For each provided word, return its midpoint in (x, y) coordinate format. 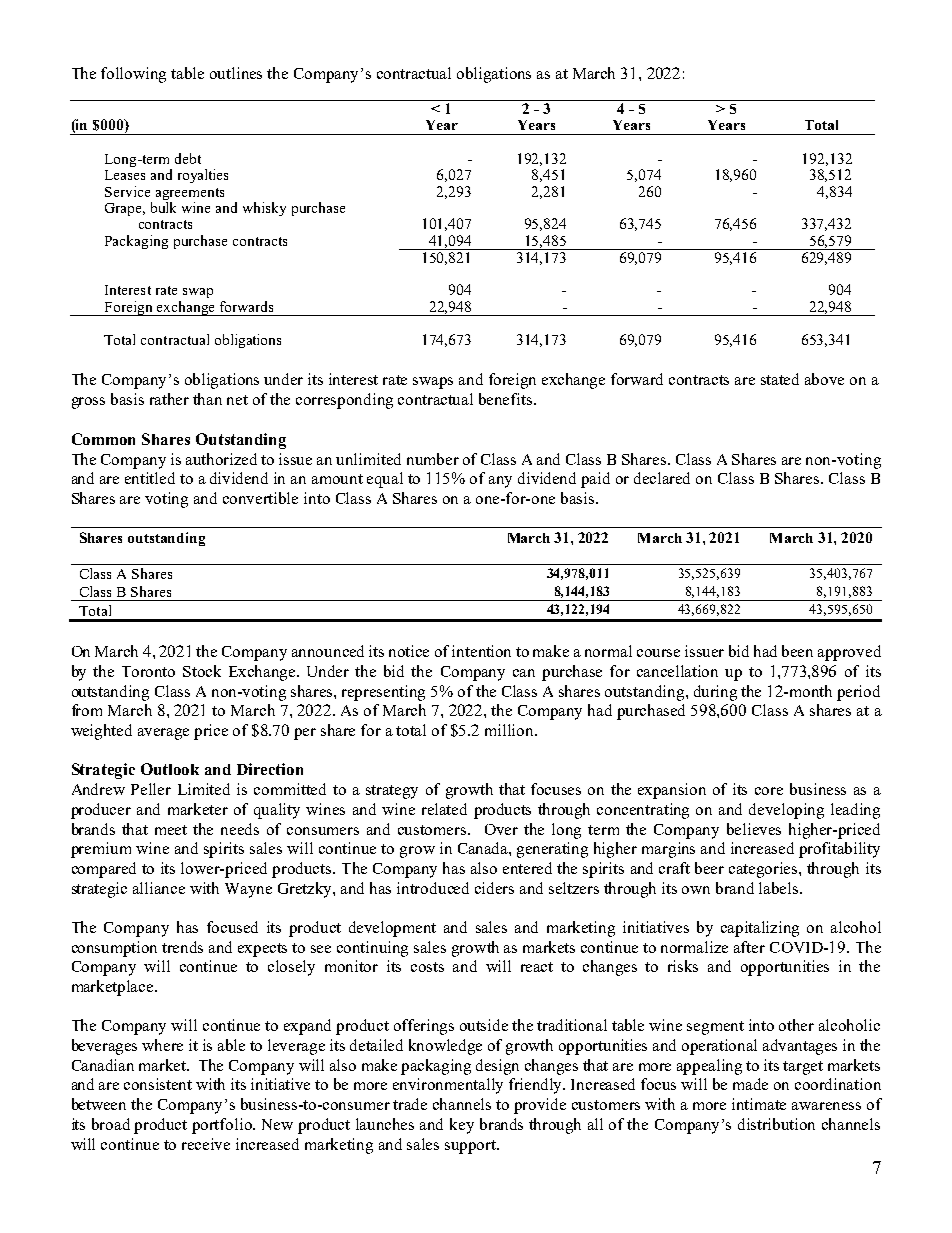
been (797, 651)
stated (780, 379)
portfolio (223, 1126)
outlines (236, 73)
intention (481, 651)
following (133, 75)
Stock (202, 671)
